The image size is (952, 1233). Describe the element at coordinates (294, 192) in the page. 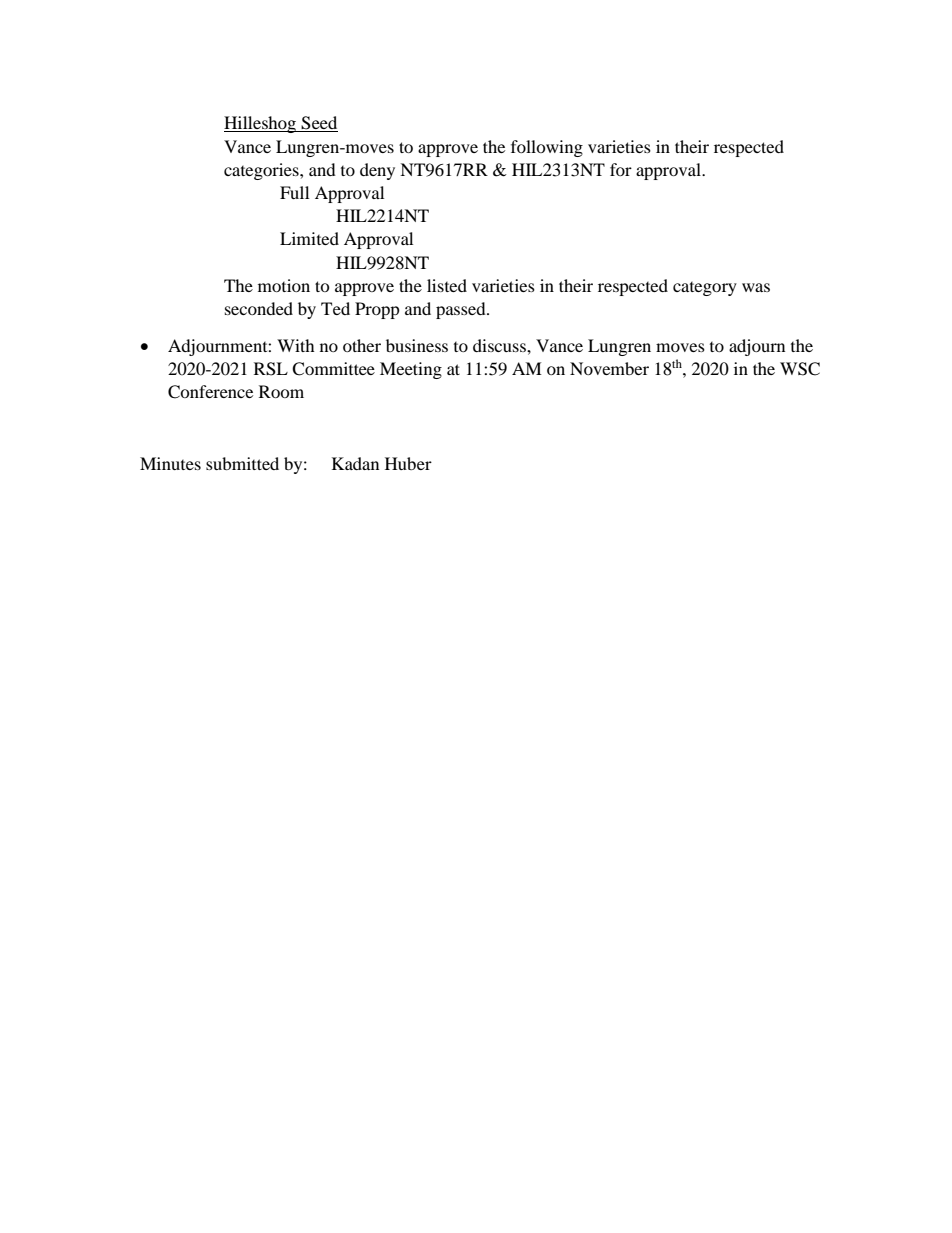

I see `Full` at that location.
